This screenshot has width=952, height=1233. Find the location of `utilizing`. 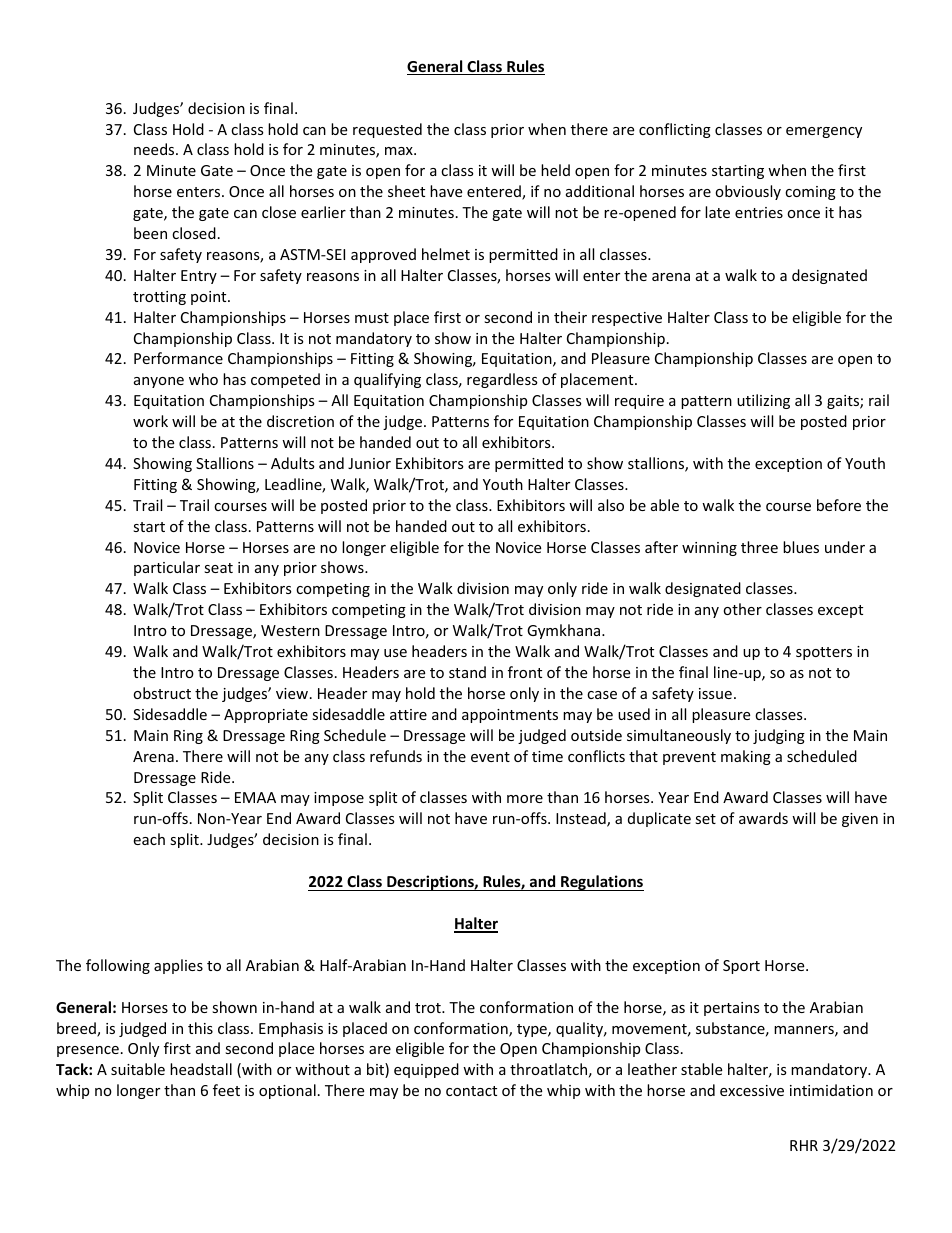

utilizing is located at coordinates (763, 401).
